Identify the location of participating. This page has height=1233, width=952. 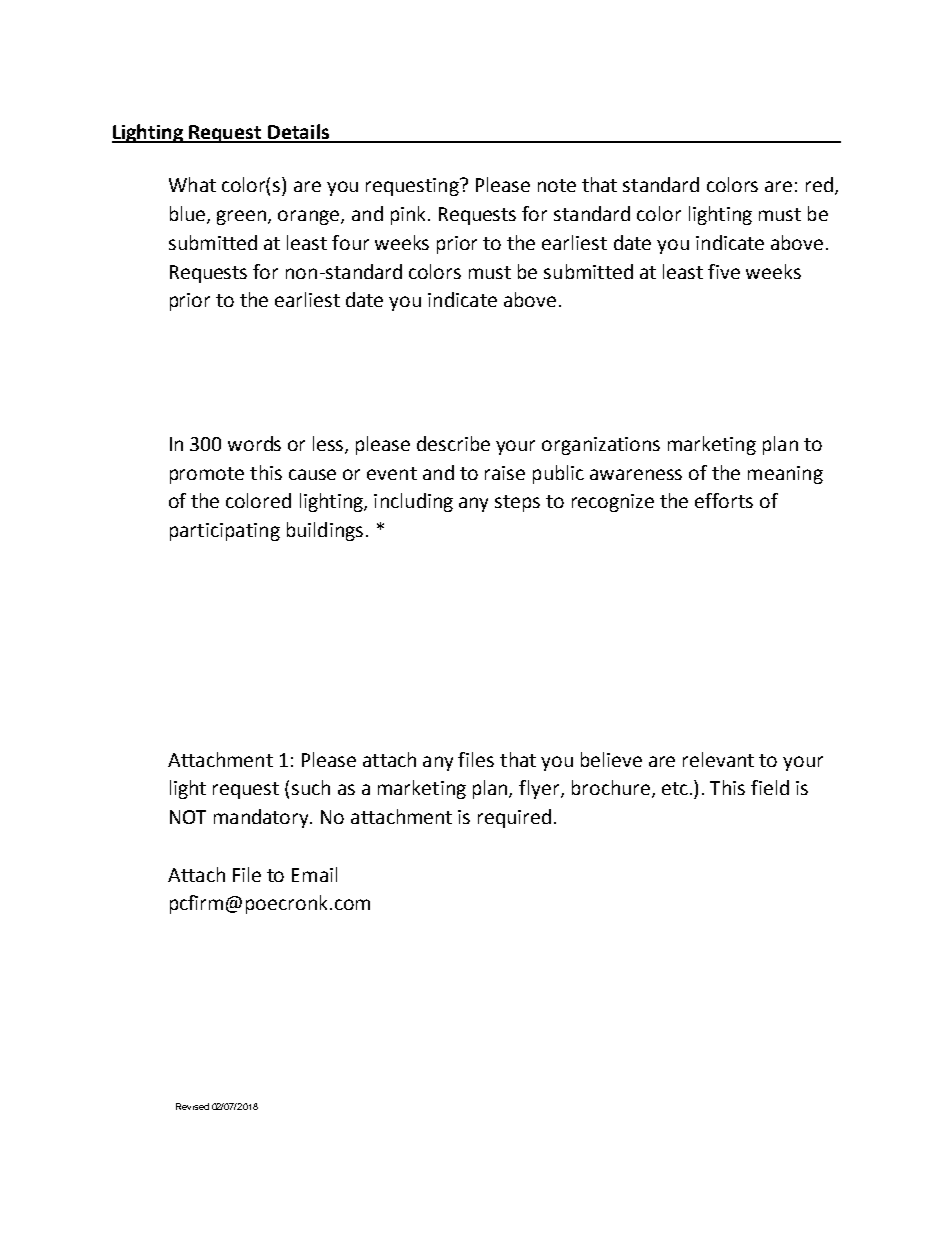
(225, 532).
